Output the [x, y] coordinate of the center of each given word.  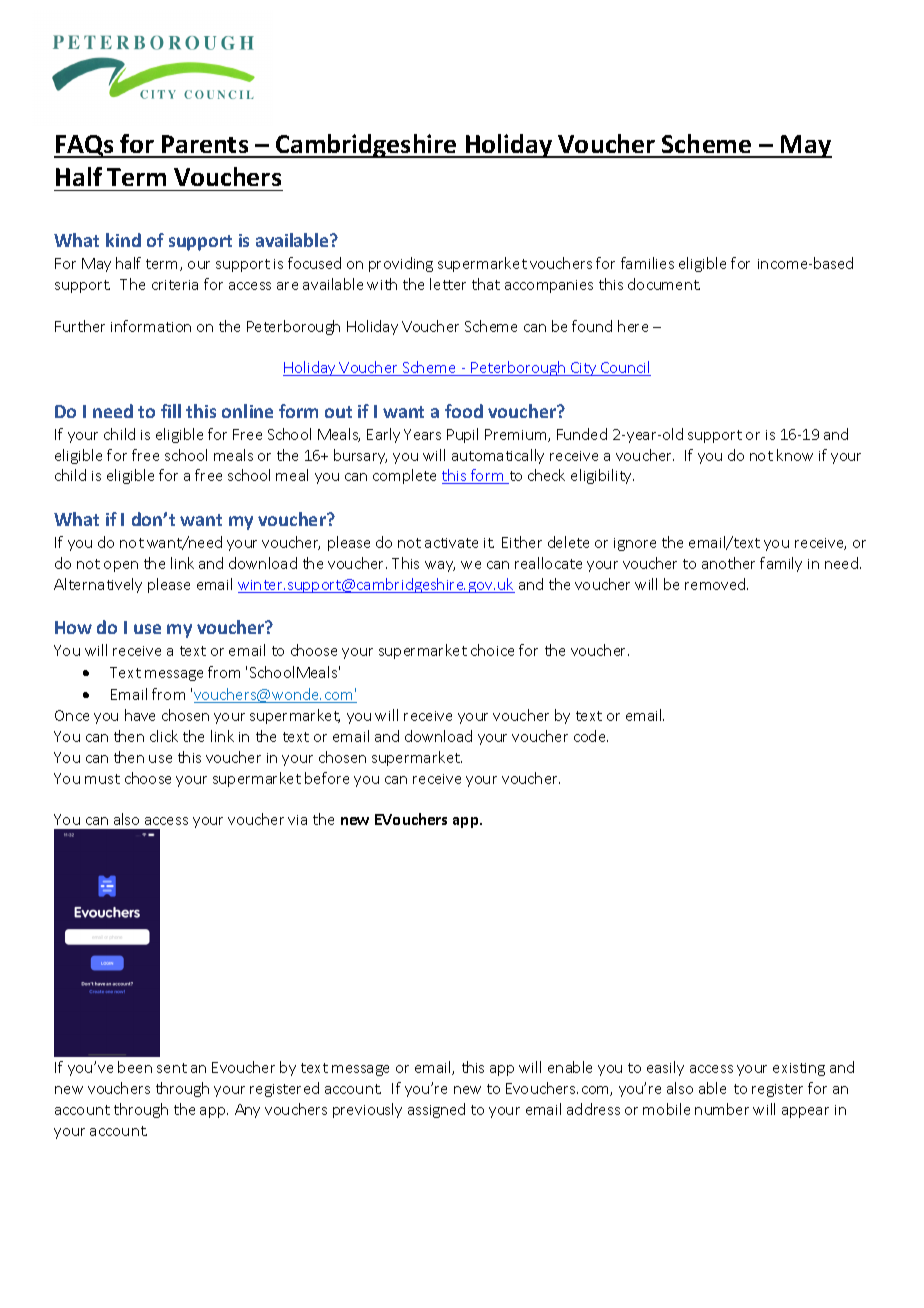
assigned [436, 1110]
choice [492, 650]
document [664, 284]
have [140, 715]
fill [171, 411]
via [297, 820]
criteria [175, 285]
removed [716, 584]
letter [448, 284]
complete [404, 476]
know [795, 455]
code [591, 736]
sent [172, 1068]
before [327, 778]
